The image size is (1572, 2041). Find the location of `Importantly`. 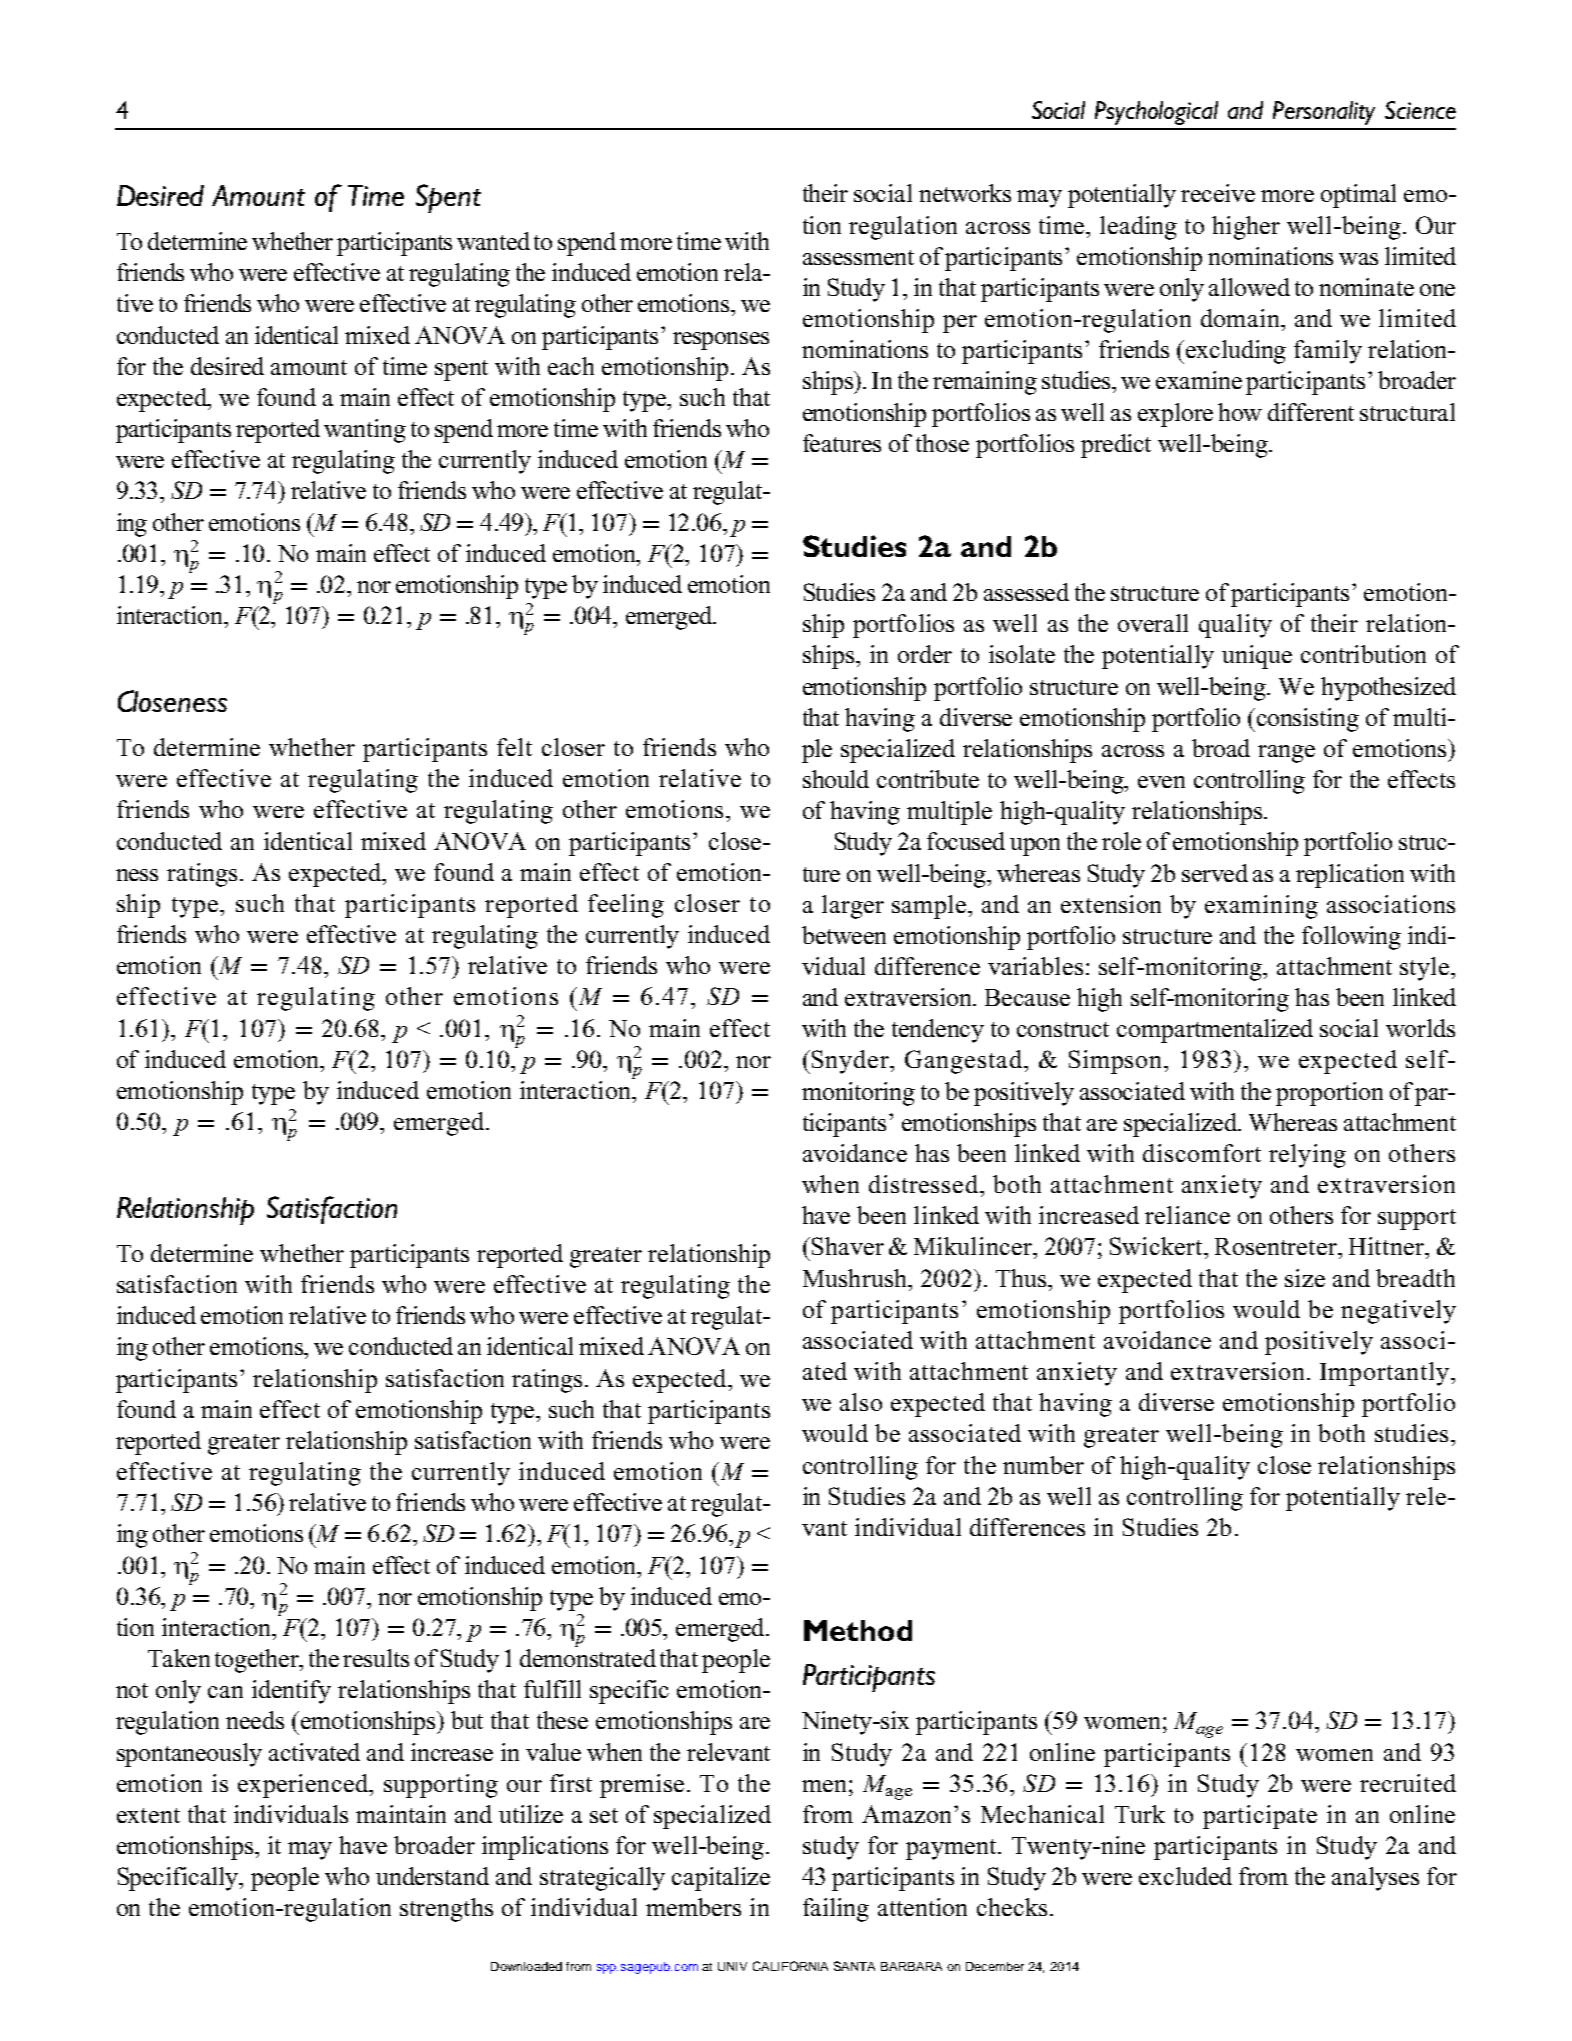

Importantly is located at coordinates (1384, 1374).
